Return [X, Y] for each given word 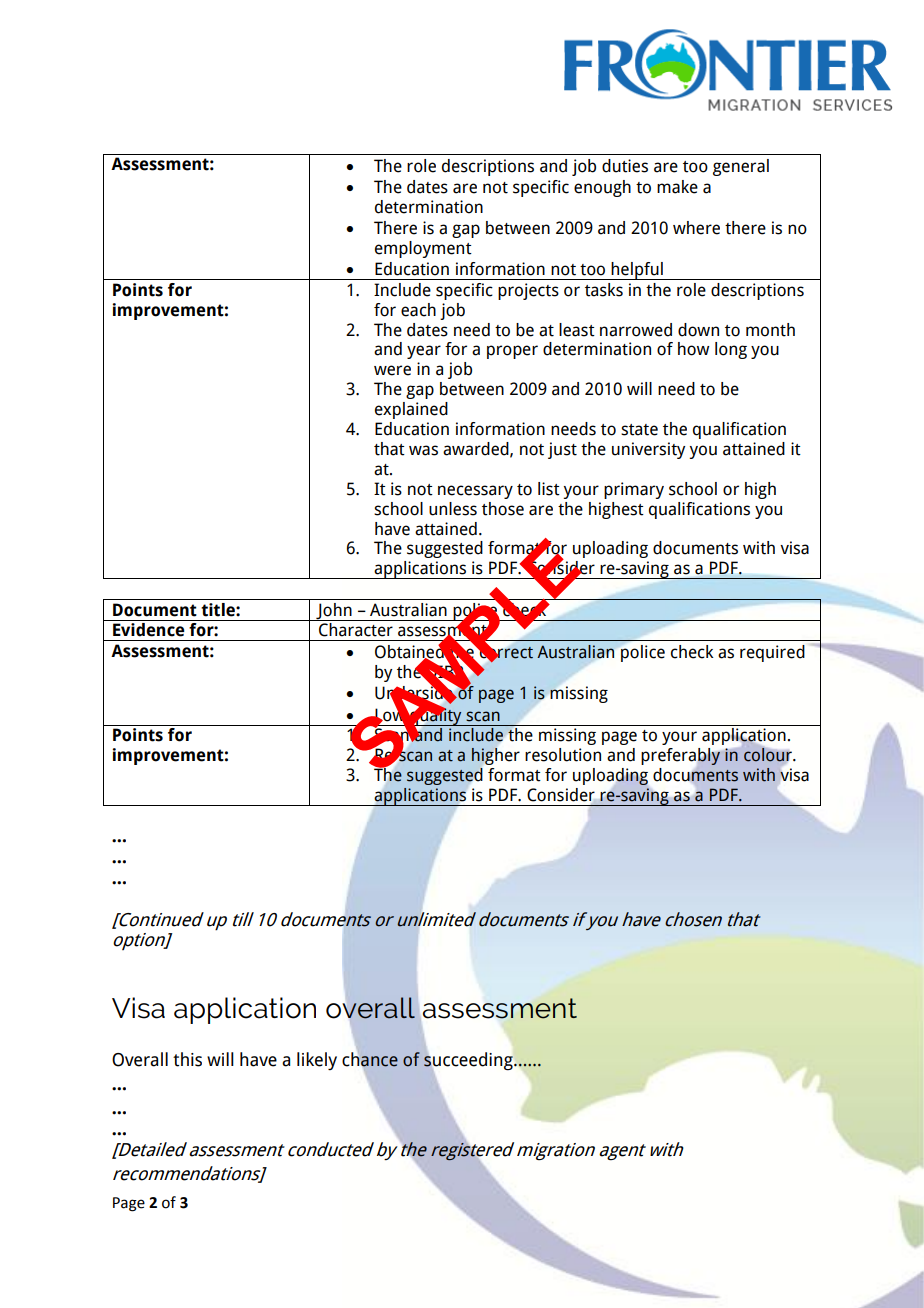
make [677, 187]
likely [317, 1061]
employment [423, 249]
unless [453, 509]
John [334, 612]
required [772, 653]
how [693, 349]
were [392, 370]
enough [602, 188]
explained [411, 410]
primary [634, 490]
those [503, 509]
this [187, 1059]
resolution [563, 755]
